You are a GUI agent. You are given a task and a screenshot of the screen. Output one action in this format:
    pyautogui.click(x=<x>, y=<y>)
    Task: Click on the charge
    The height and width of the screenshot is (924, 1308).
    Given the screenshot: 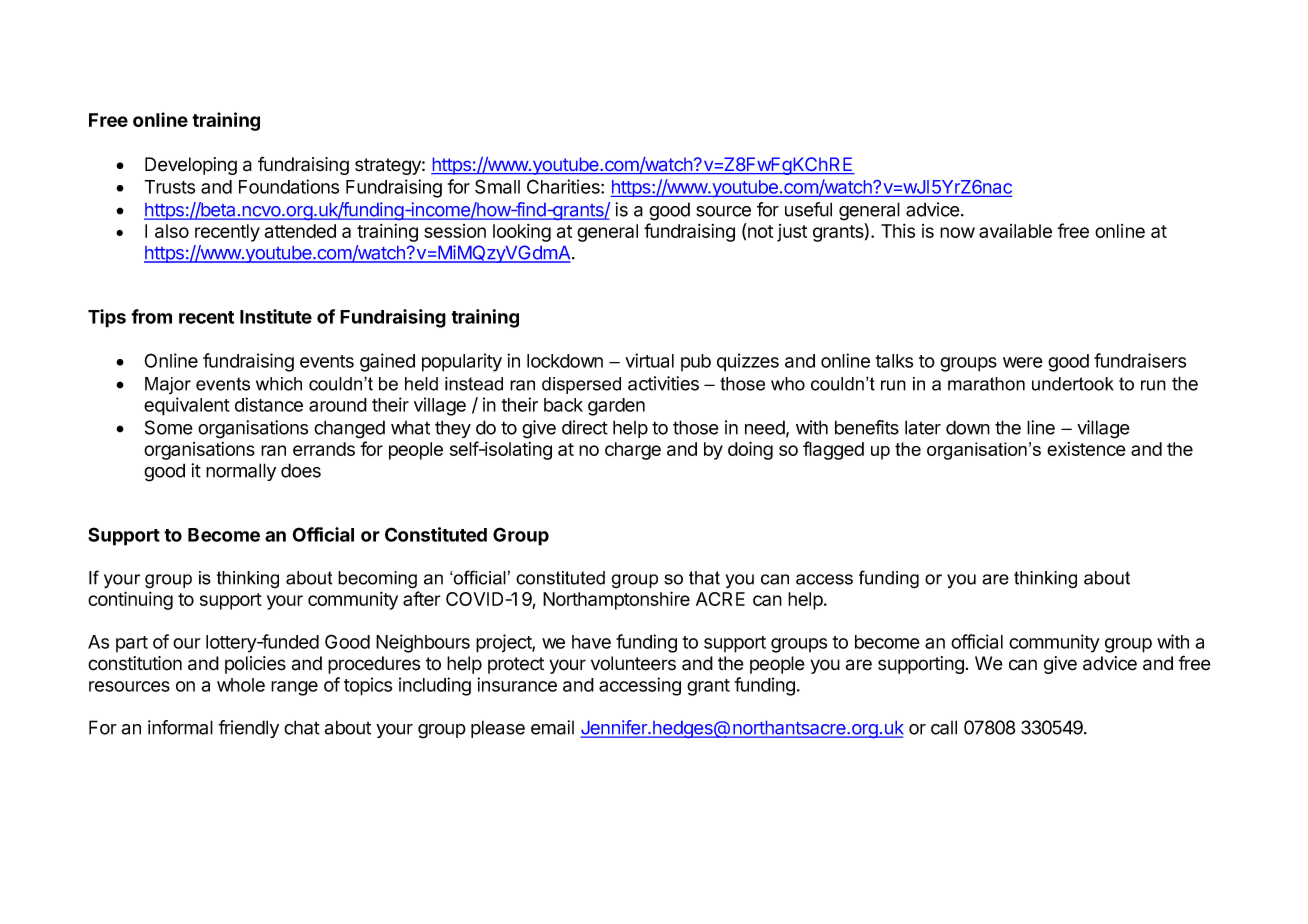 What is the action you would take?
    pyautogui.click(x=633, y=451)
